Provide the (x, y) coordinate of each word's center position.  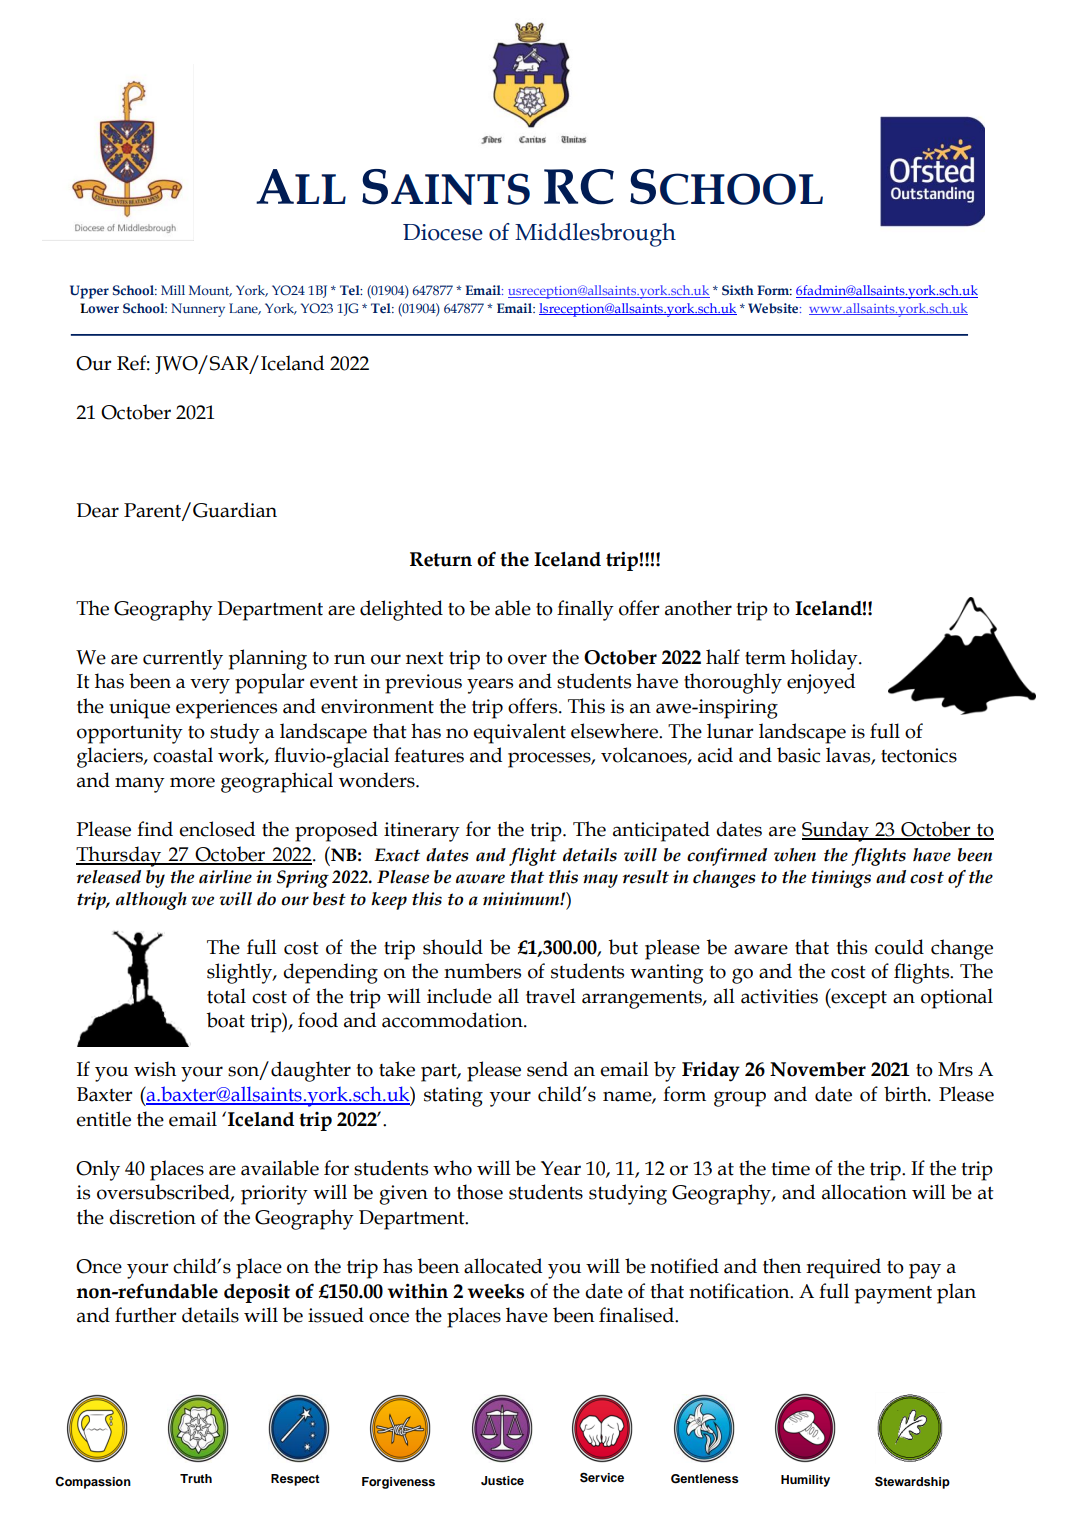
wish (155, 1069)
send (547, 1069)
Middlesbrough (595, 235)
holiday (825, 659)
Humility (805, 1481)
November (818, 1069)
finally (585, 610)
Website (774, 308)
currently (183, 659)
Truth (196, 1478)
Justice (502, 1481)
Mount (210, 291)
